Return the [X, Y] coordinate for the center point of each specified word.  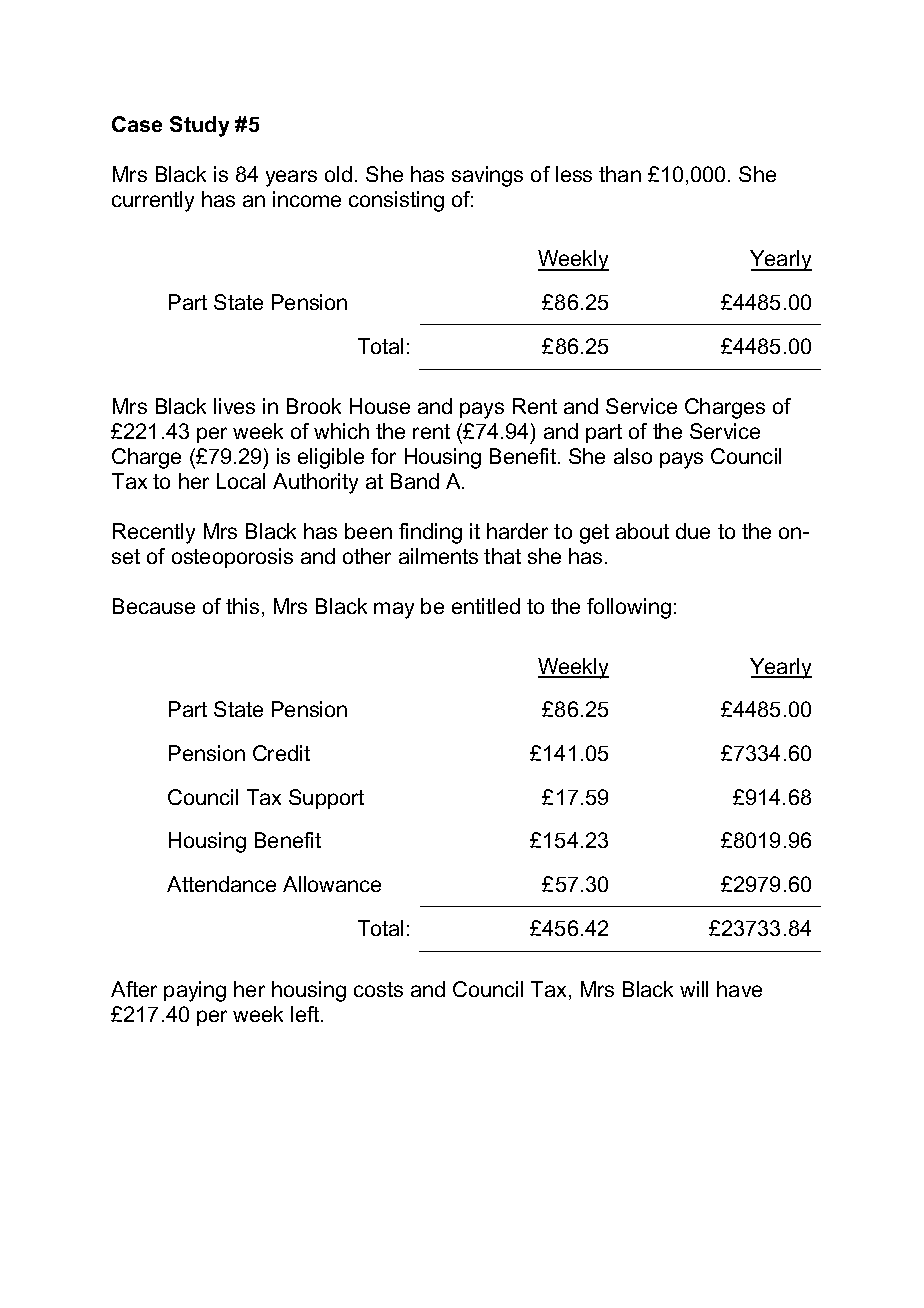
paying [195, 991]
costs [378, 989]
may [394, 610]
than [620, 174]
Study [199, 126]
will [694, 989]
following [629, 608]
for [383, 456]
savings [487, 176]
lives [234, 406]
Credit [281, 753]
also [633, 456]
